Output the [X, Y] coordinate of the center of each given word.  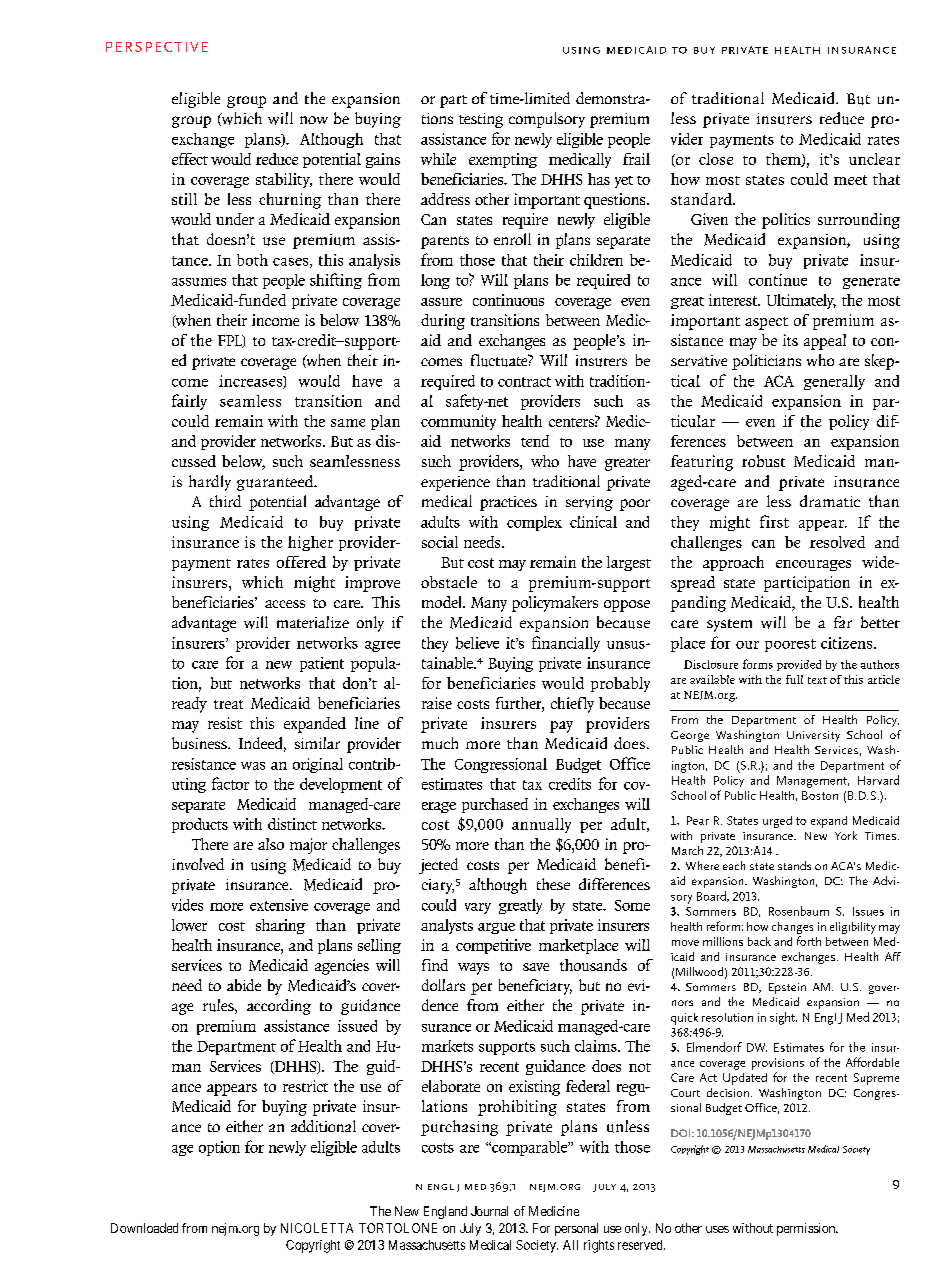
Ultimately [801, 301]
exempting [503, 160]
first [774, 521]
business [200, 743]
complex [534, 523]
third [225, 501]
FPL [231, 341]
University [813, 736]
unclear [874, 159]
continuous [508, 300]
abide [244, 985]
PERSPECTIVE [157, 47]
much [440, 743]
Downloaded [144, 1228]
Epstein [787, 988]
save [536, 967]
